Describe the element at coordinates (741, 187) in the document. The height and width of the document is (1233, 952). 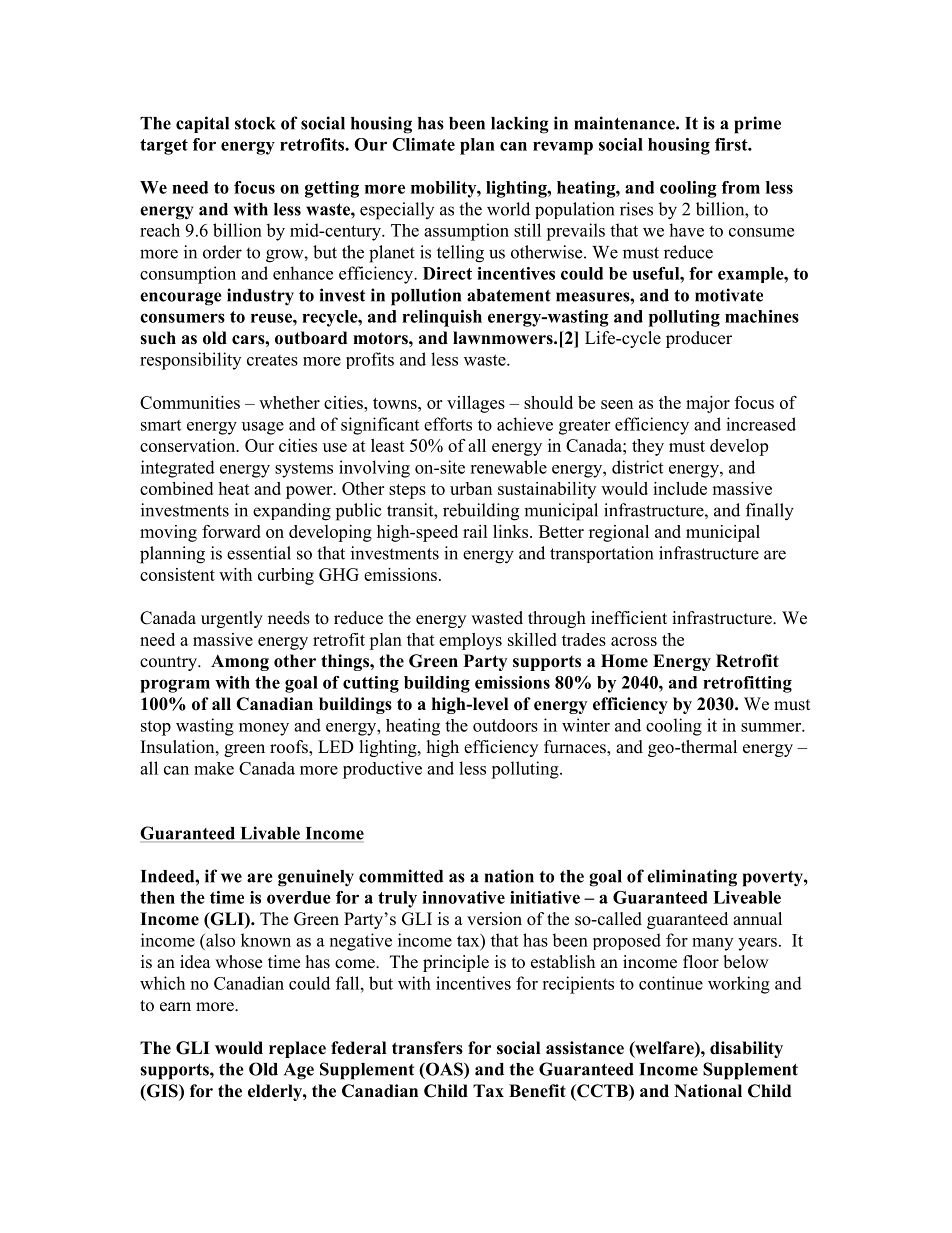
I see `from` at that location.
